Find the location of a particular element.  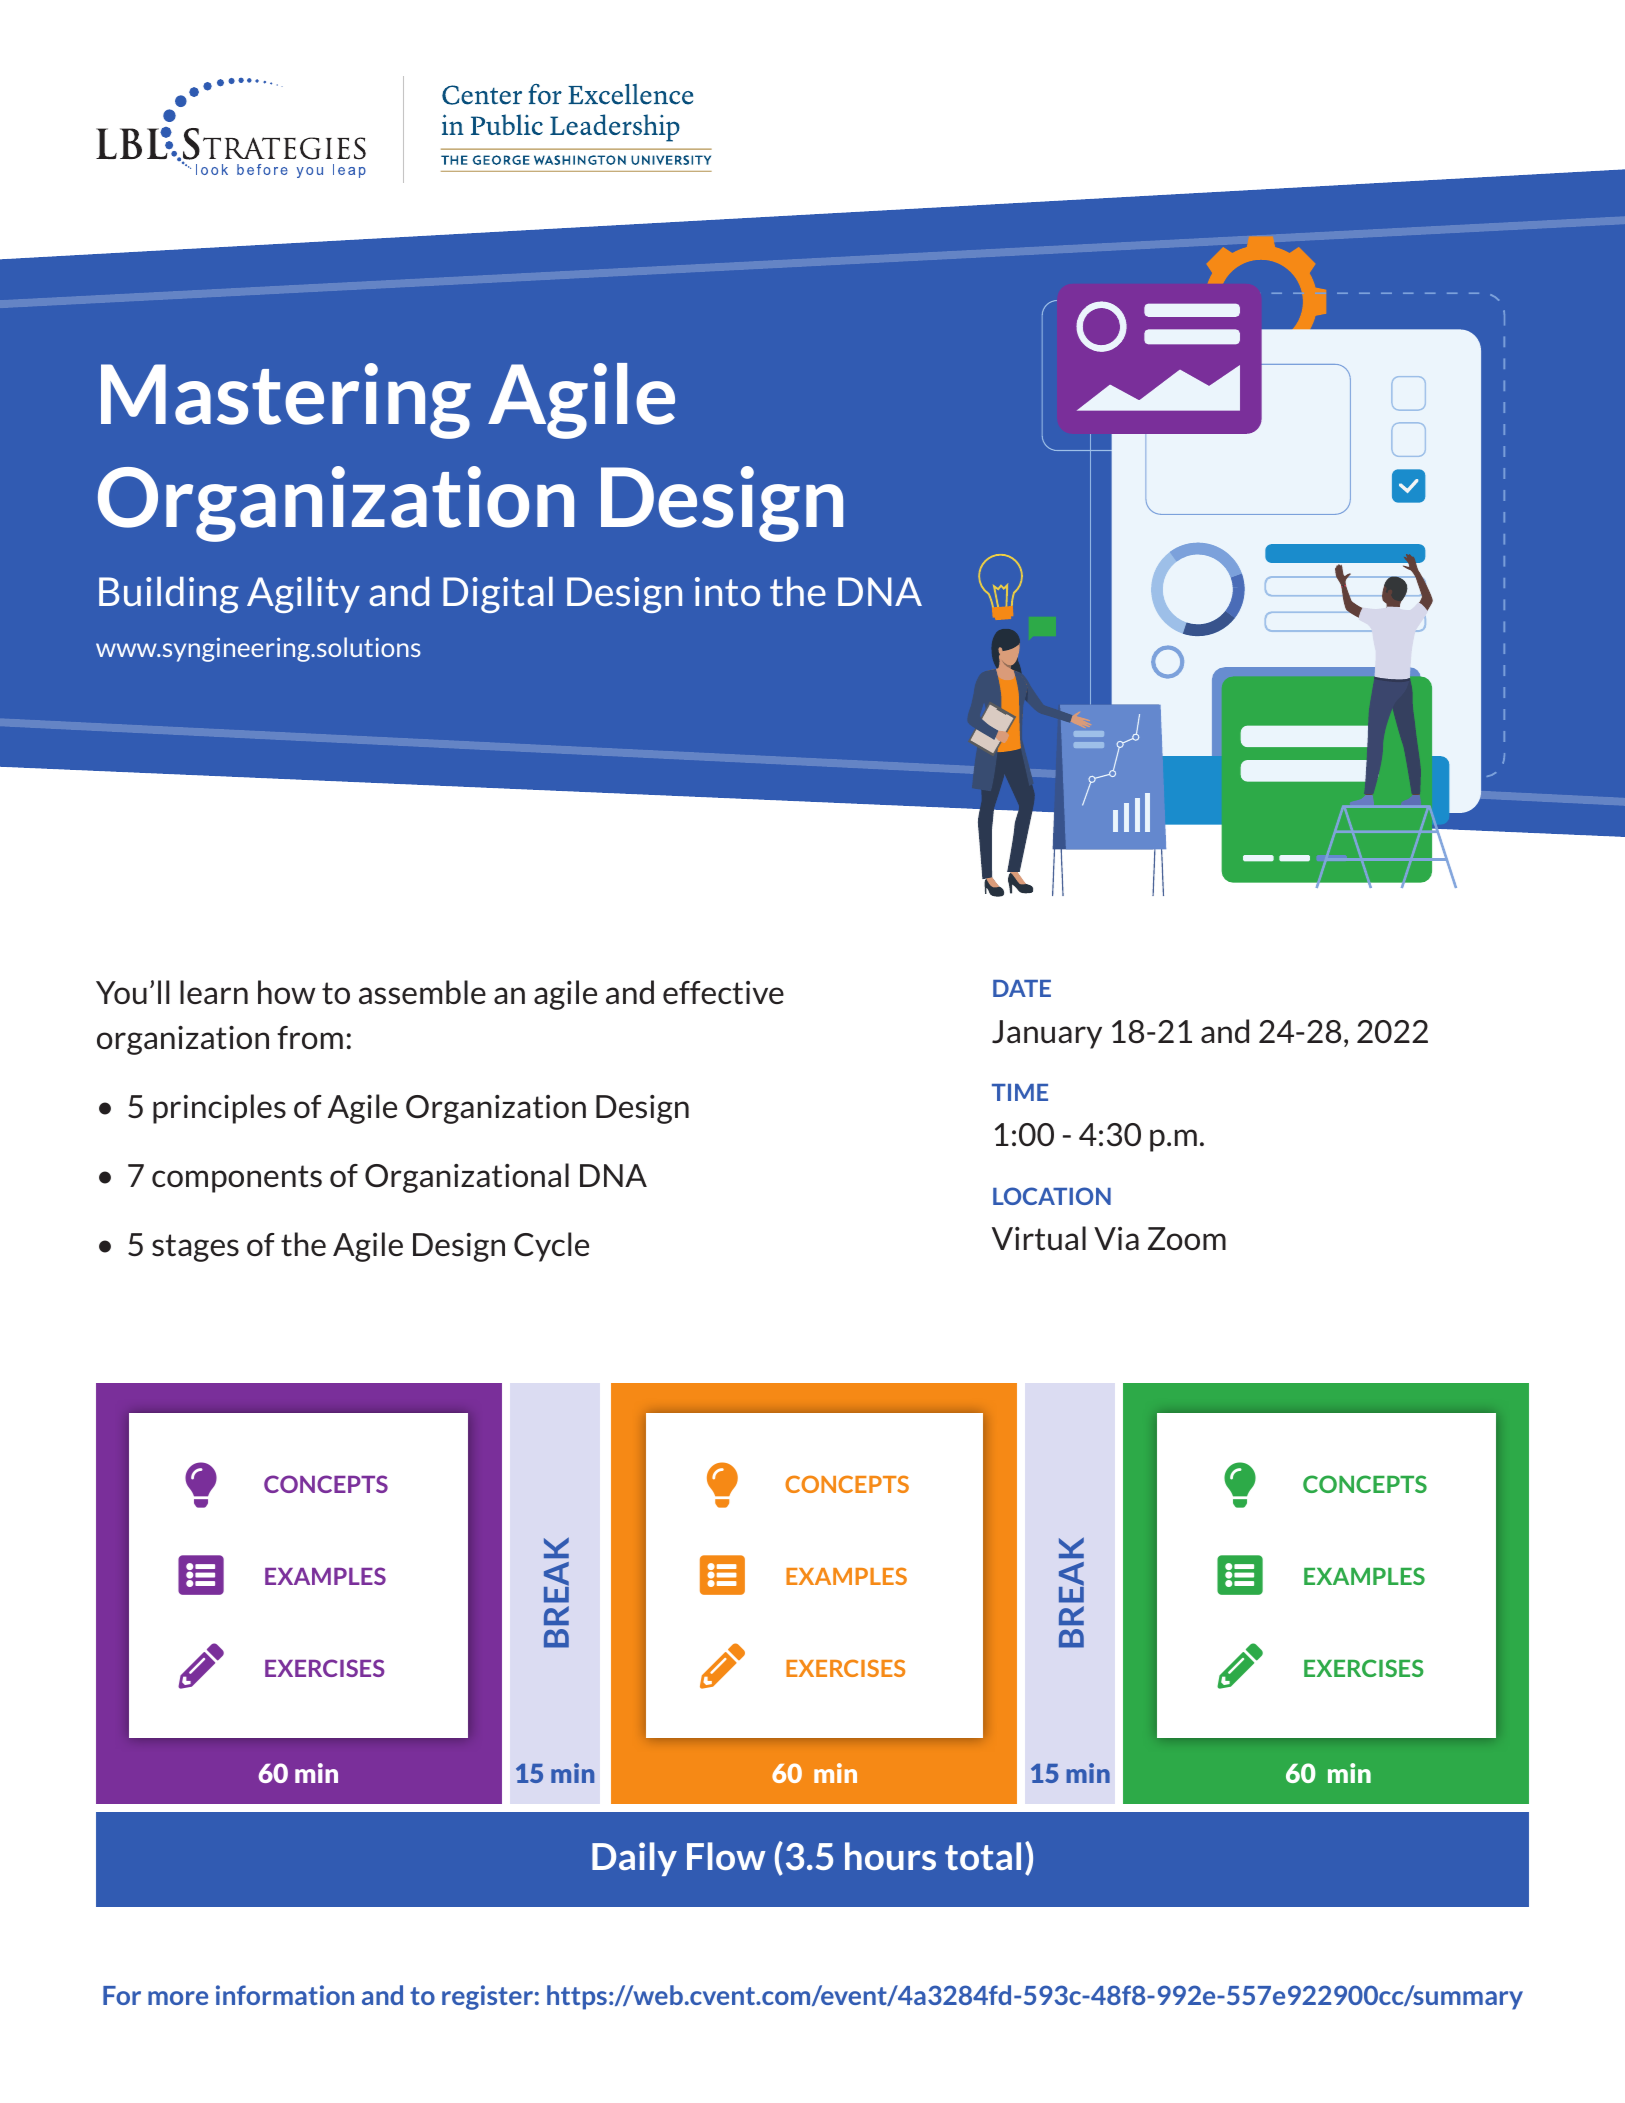

Digital is located at coordinates (498, 595).
